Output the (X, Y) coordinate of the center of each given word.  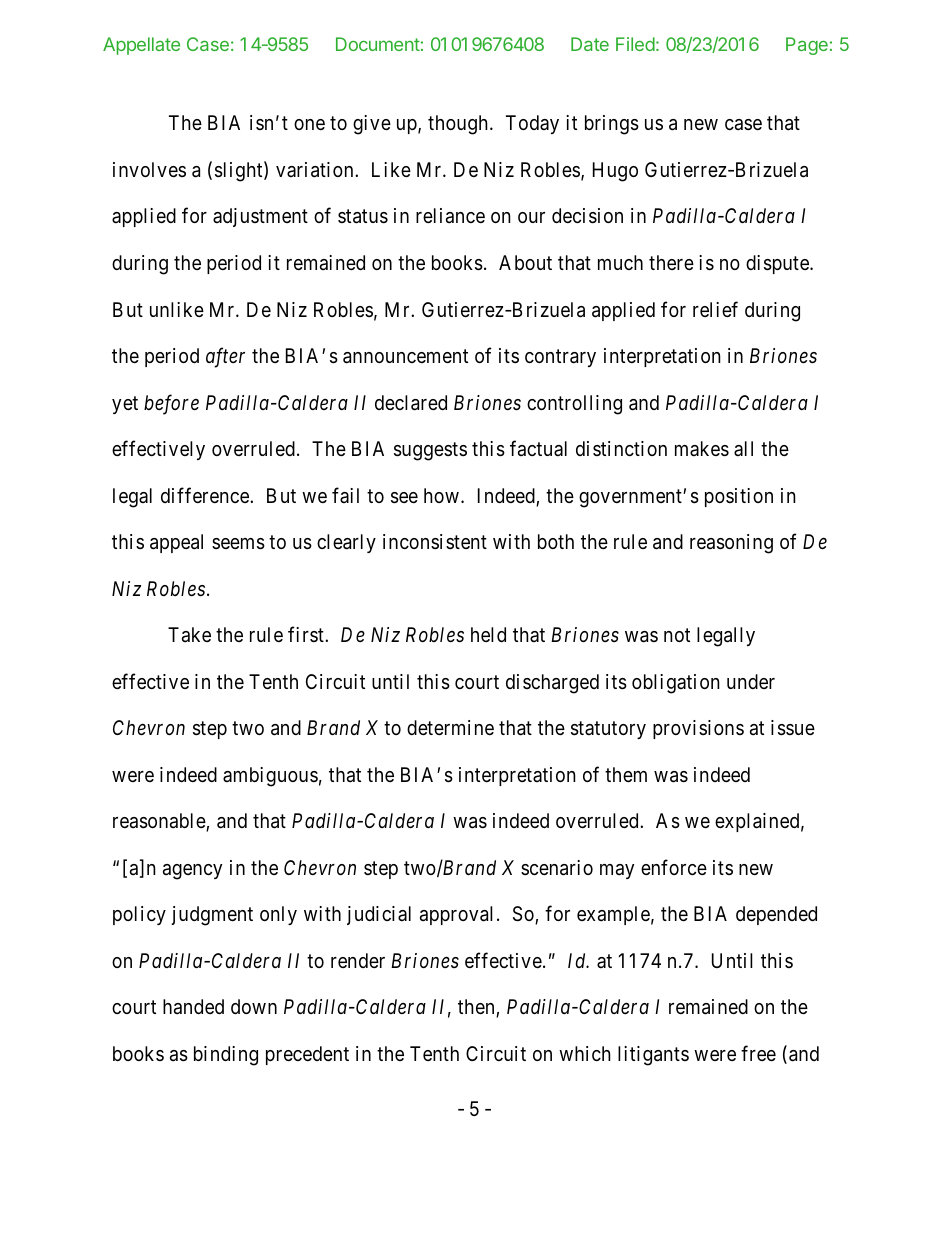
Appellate (141, 46)
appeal (176, 543)
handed (193, 1007)
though (458, 125)
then (477, 1008)
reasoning (731, 544)
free (758, 1053)
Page (807, 46)
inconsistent (435, 541)
